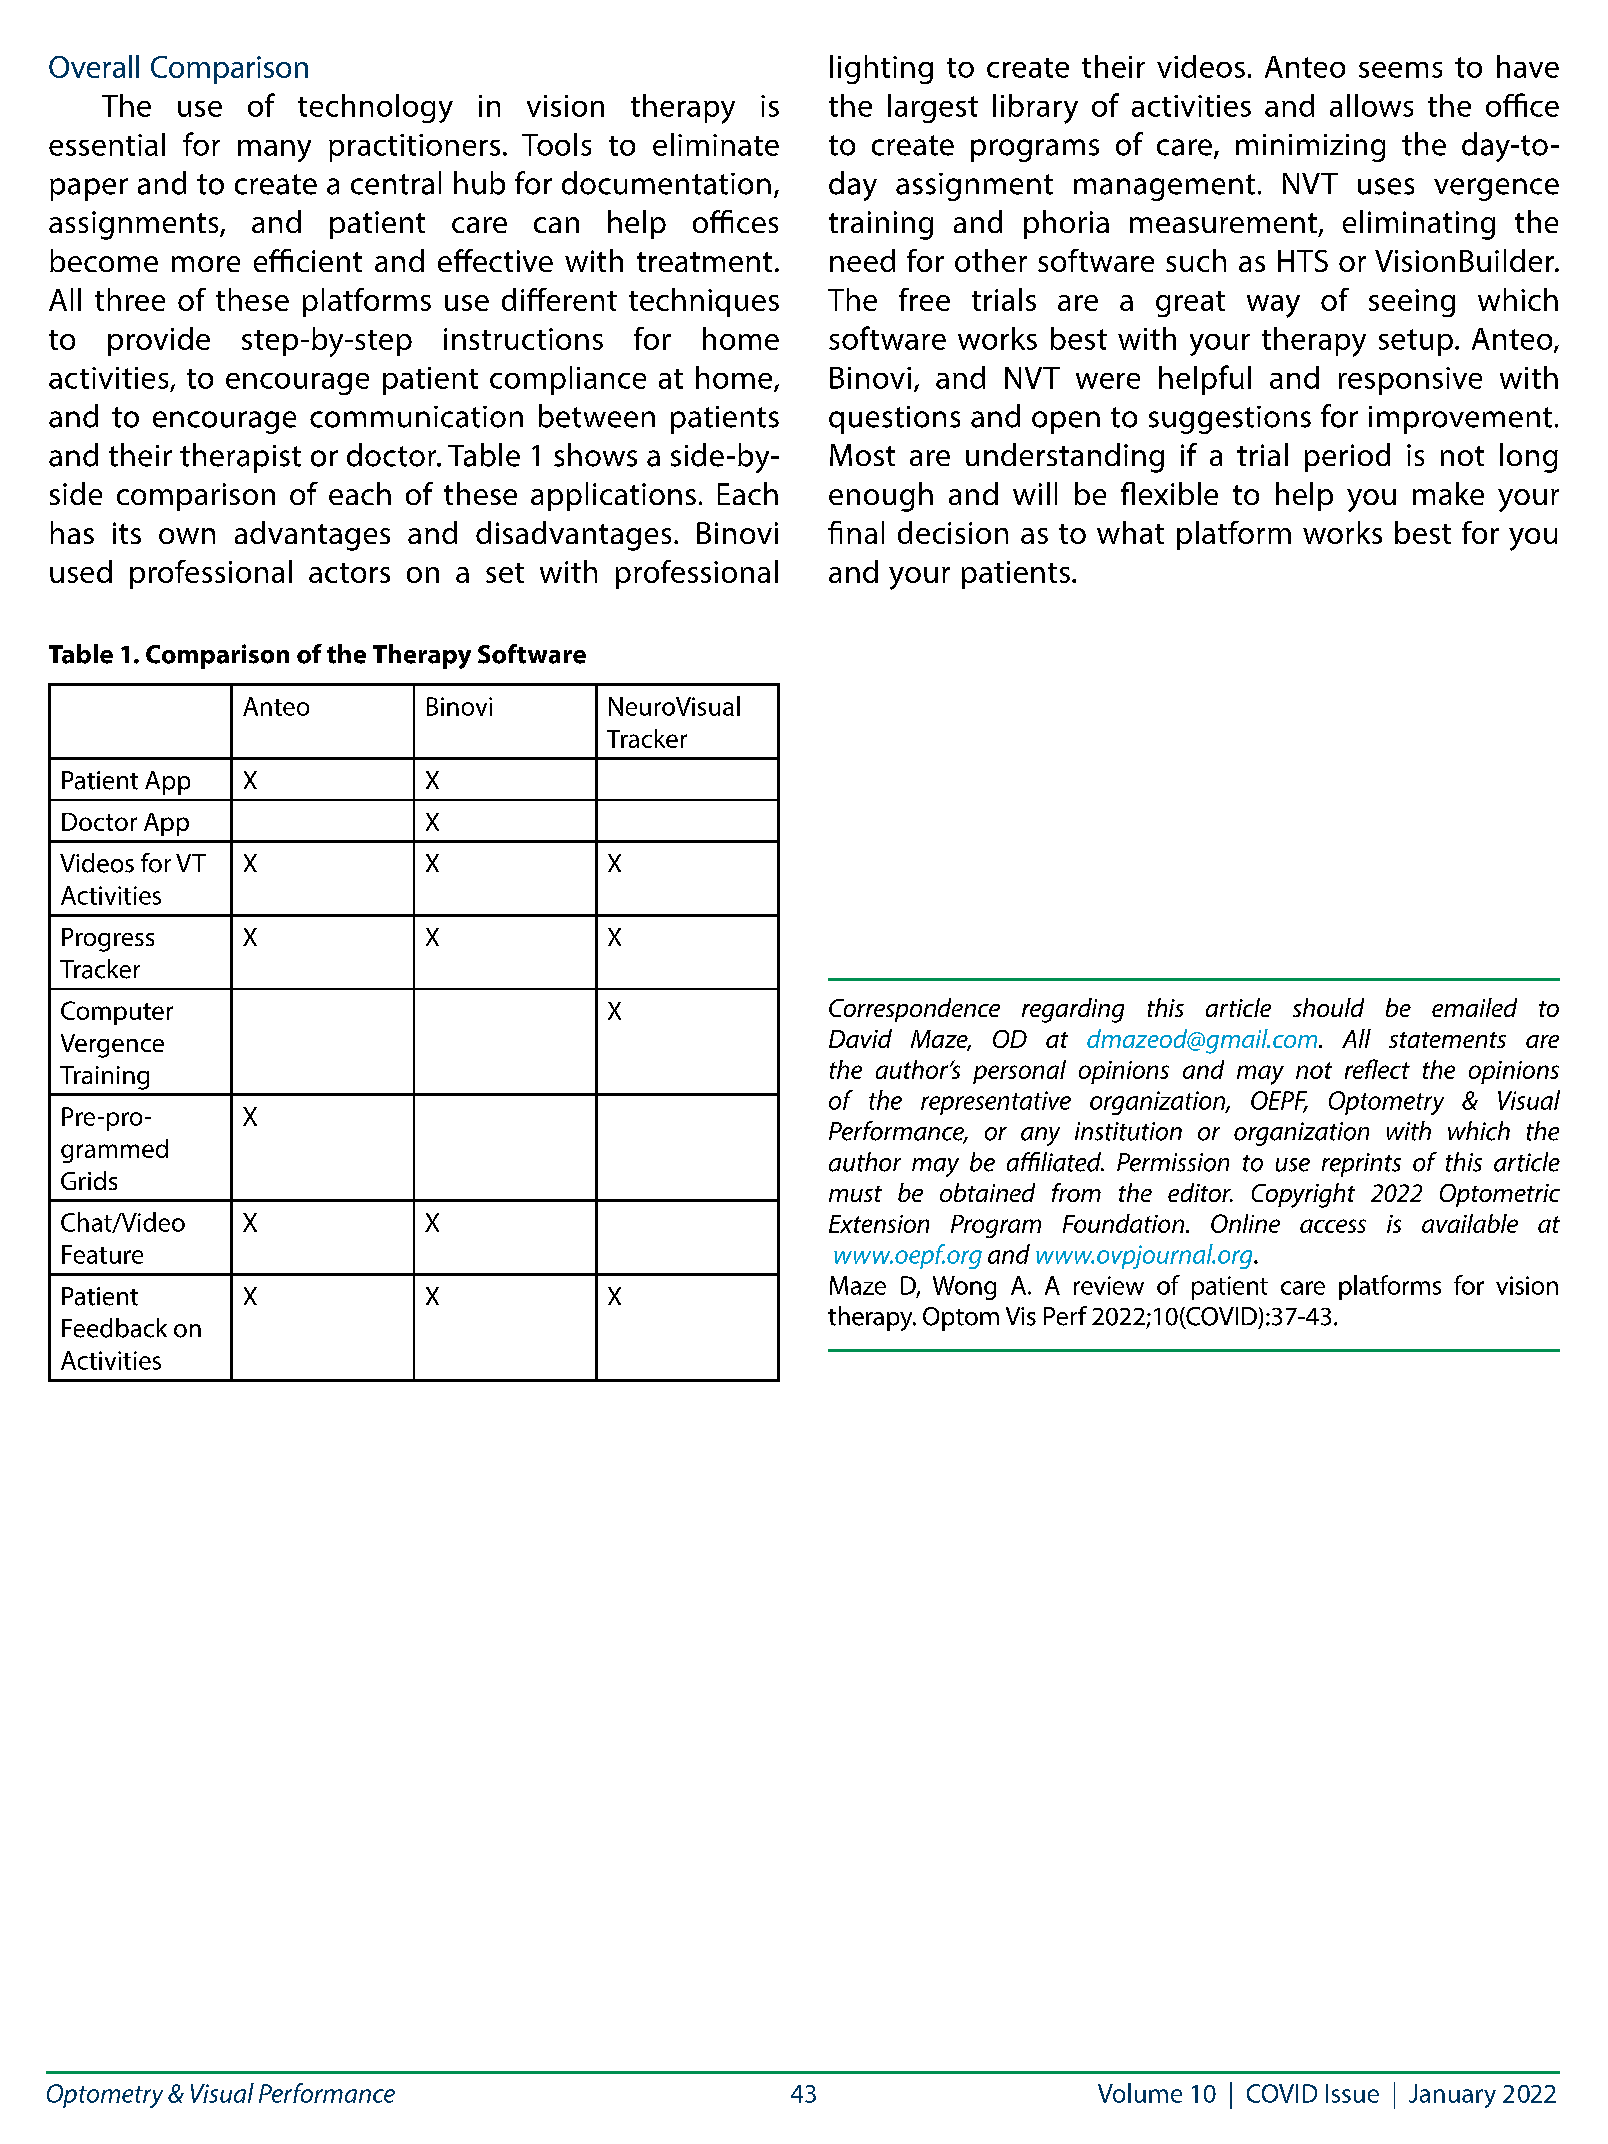  Describe the element at coordinates (856, 532) in the document. I see `final` at that location.
